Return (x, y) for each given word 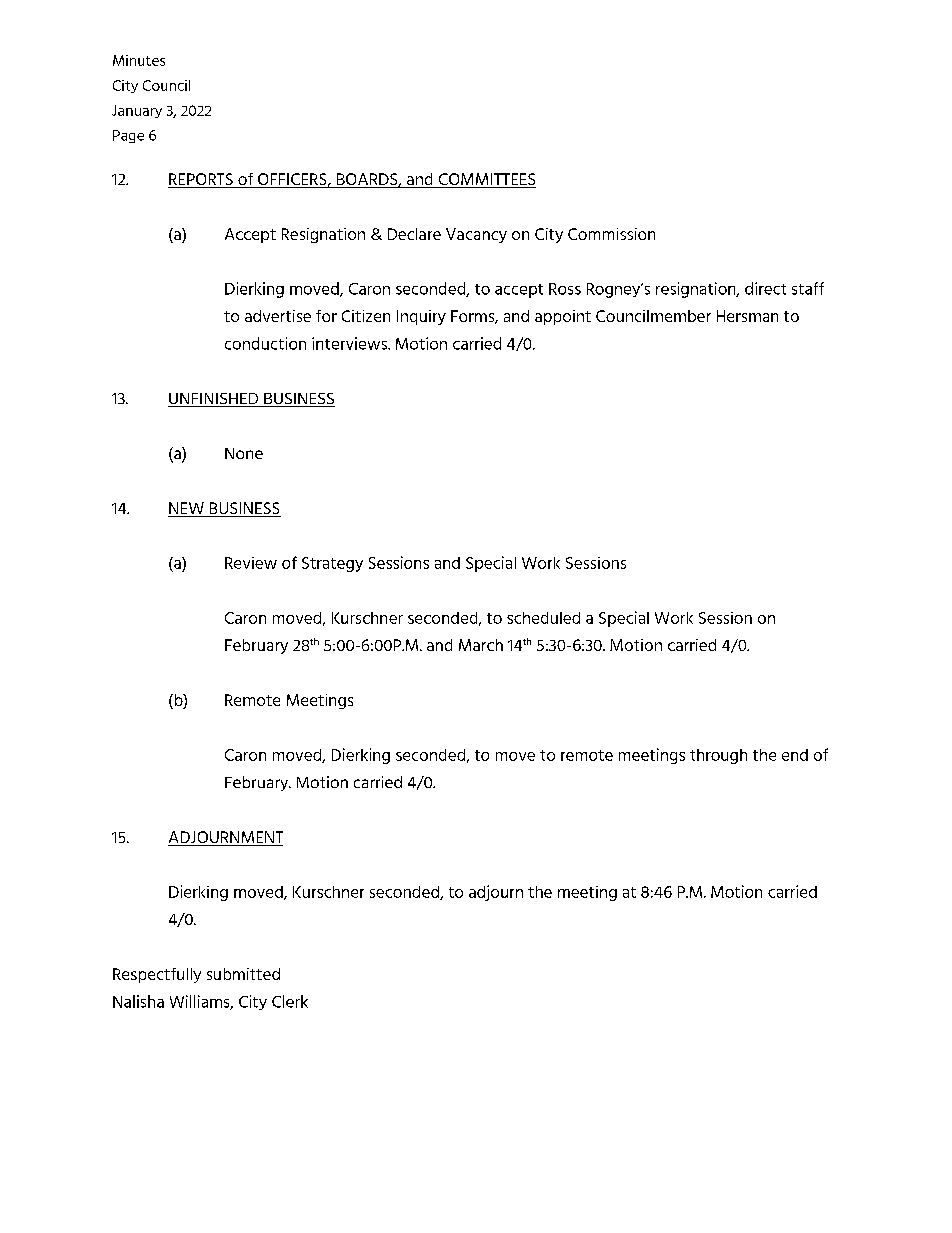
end (795, 755)
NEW (187, 509)
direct (765, 288)
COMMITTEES (486, 180)
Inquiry (421, 317)
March (481, 645)
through (718, 756)
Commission (611, 234)
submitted (243, 974)
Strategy (332, 564)
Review (251, 563)
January (137, 111)
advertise (278, 316)
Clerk (290, 1001)
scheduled (543, 618)
